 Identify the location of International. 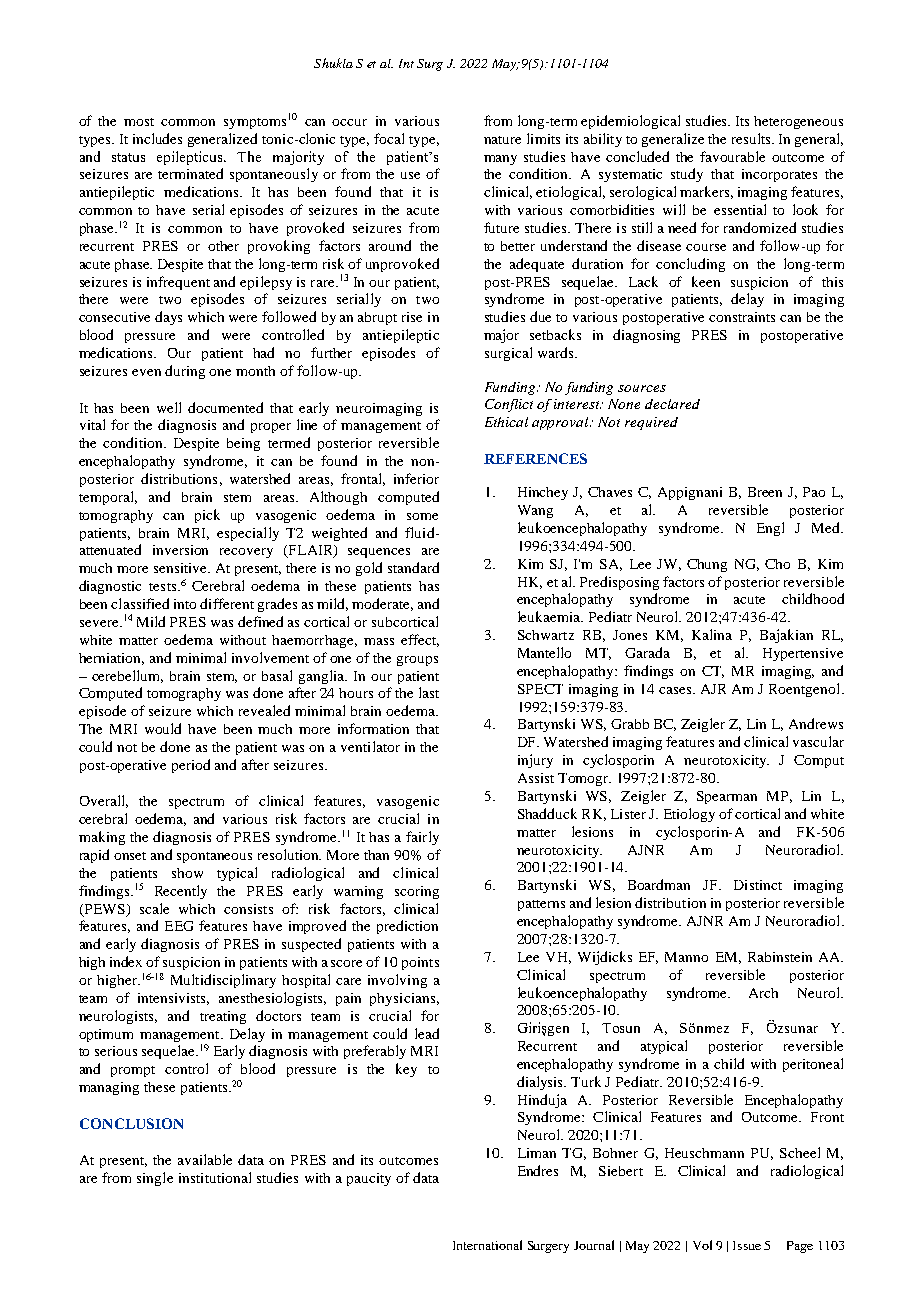
(487, 1245).
